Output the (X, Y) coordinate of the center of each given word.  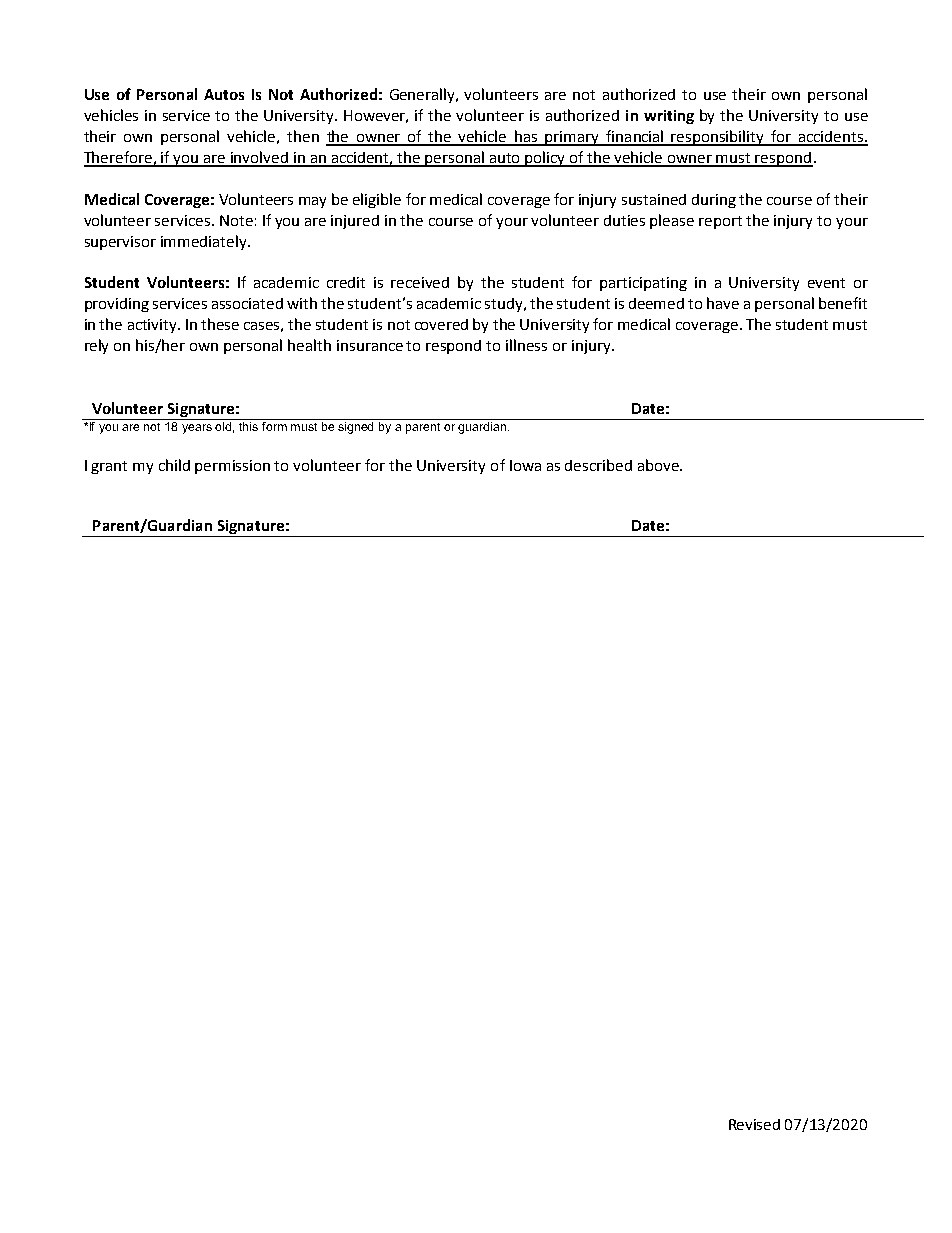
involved (260, 158)
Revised (754, 1124)
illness (526, 345)
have (723, 303)
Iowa (525, 465)
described (598, 465)
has (526, 137)
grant (109, 467)
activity (154, 326)
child (174, 465)
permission (232, 467)
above (659, 465)
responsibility (718, 138)
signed (357, 426)
